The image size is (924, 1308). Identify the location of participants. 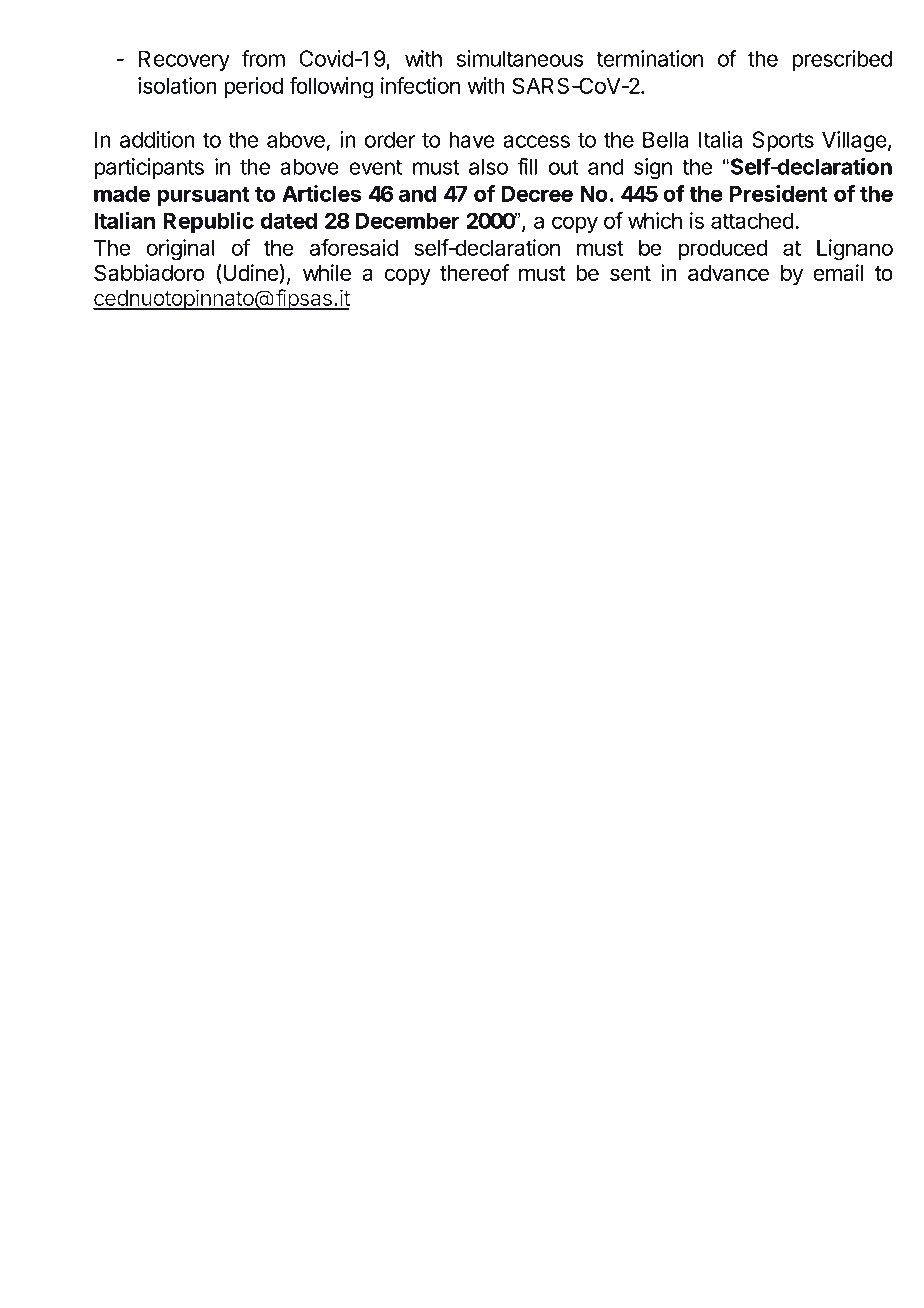
(149, 168).
